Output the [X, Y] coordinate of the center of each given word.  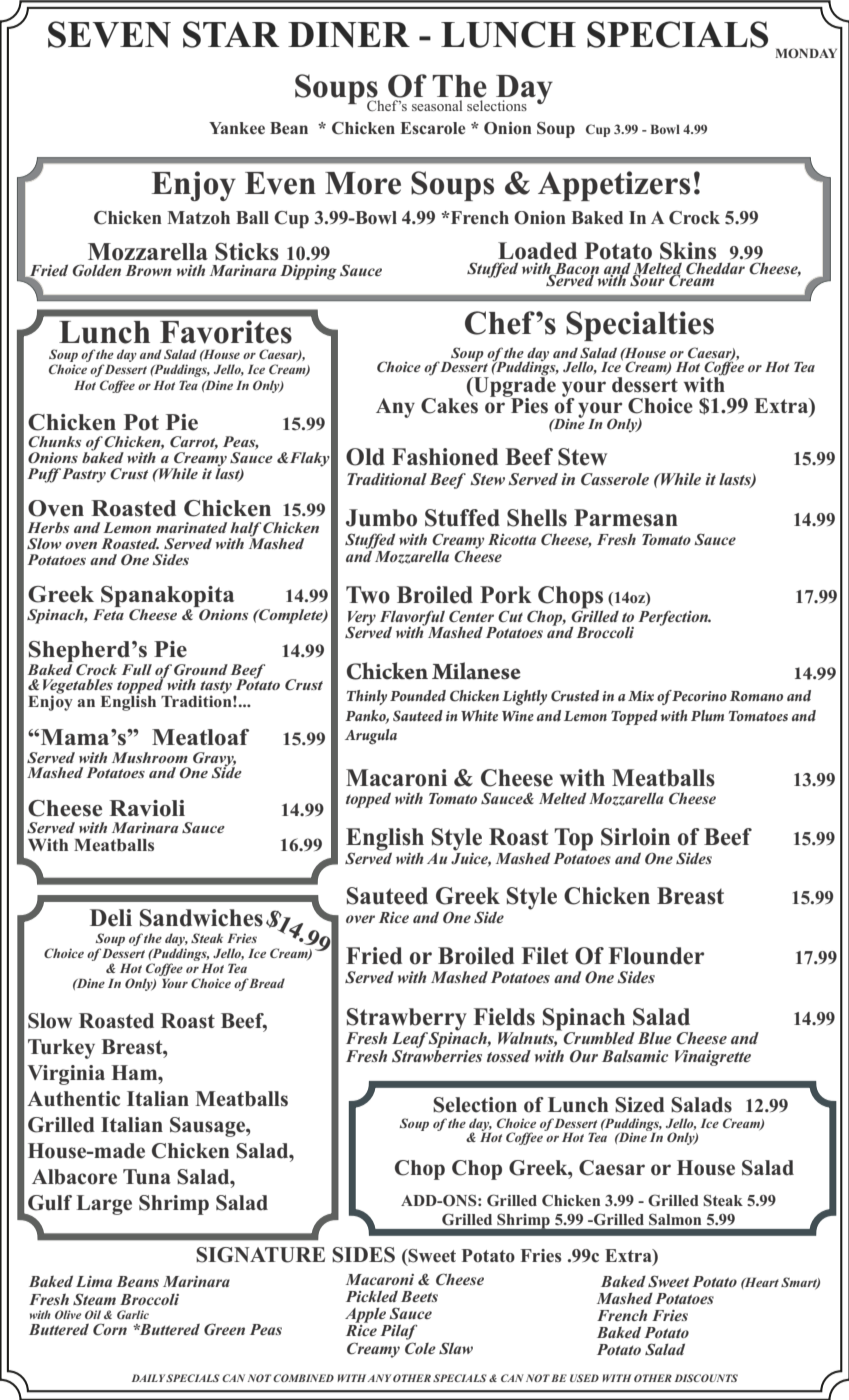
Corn [110, 1329]
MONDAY [806, 53]
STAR [231, 34]
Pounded [418, 696]
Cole [420, 1348]
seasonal [437, 105]
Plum [707, 715]
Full [137, 669]
